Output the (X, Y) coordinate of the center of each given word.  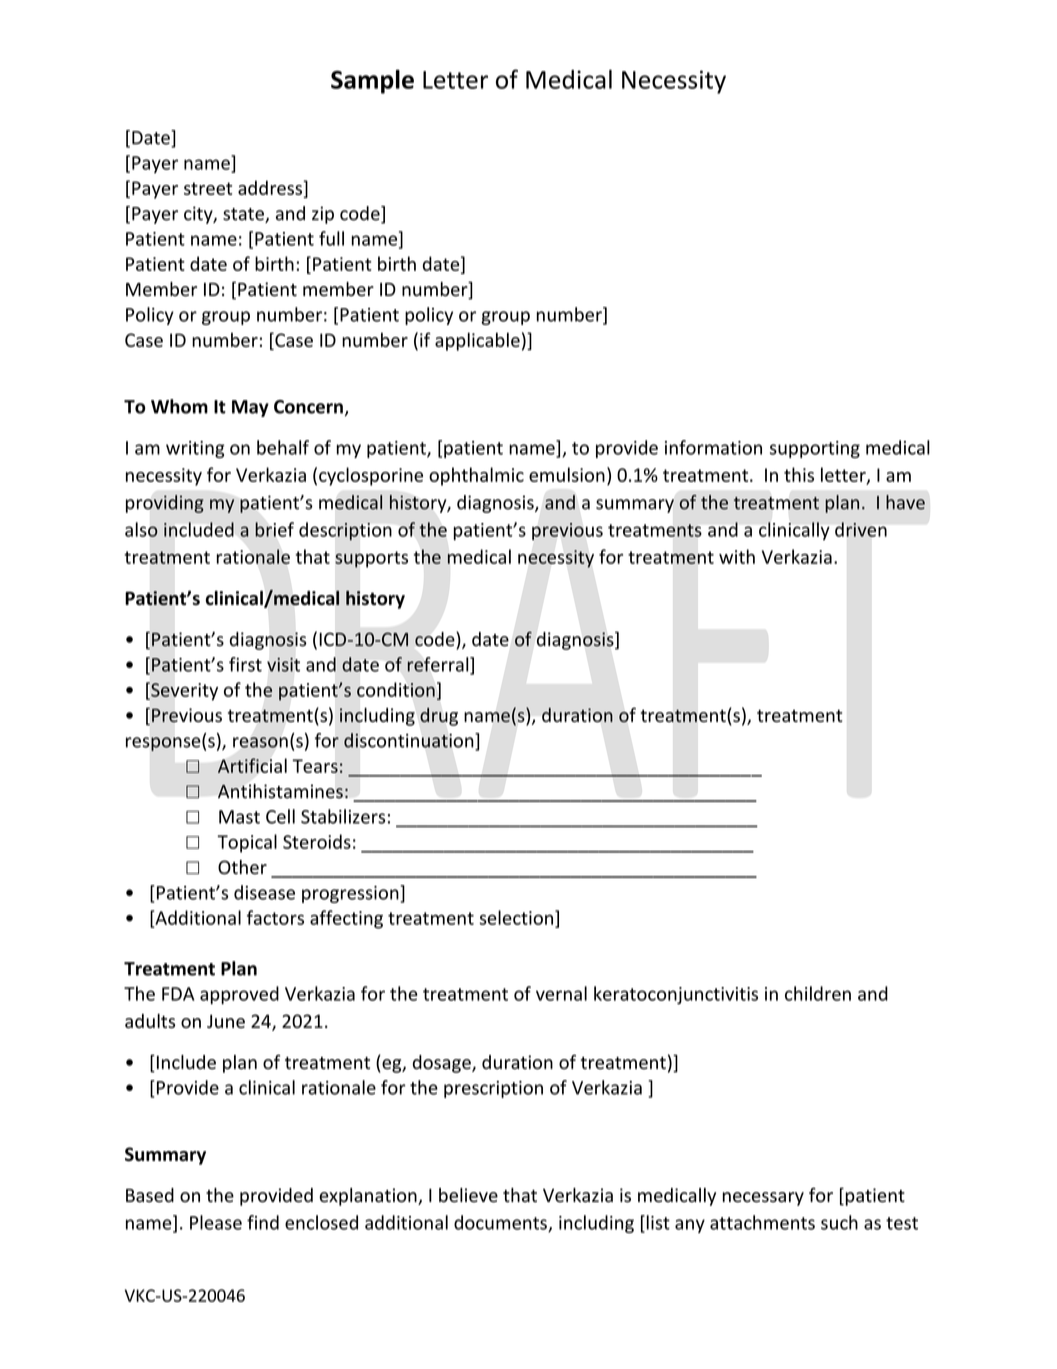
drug (439, 717)
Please (216, 1222)
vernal (561, 993)
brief (274, 529)
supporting (815, 449)
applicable (477, 341)
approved (239, 995)
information (713, 447)
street (208, 188)
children (818, 993)
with (737, 556)
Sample (372, 81)
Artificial (252, 765)
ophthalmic (476, 476)
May (250, 408)
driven (861, 529)
